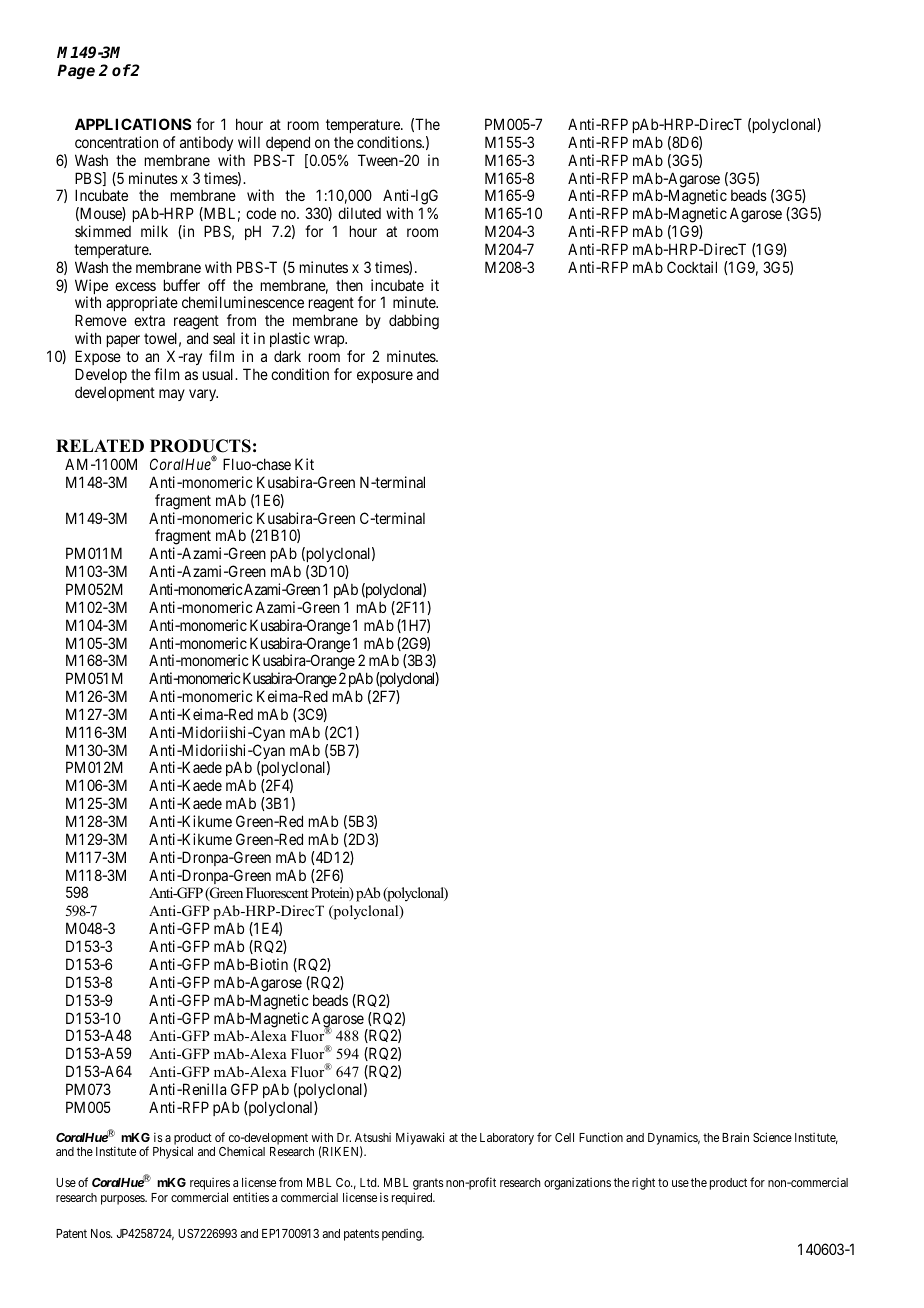 The image size is (924, 1308). I want to click on diluted, so click(359, 213).
